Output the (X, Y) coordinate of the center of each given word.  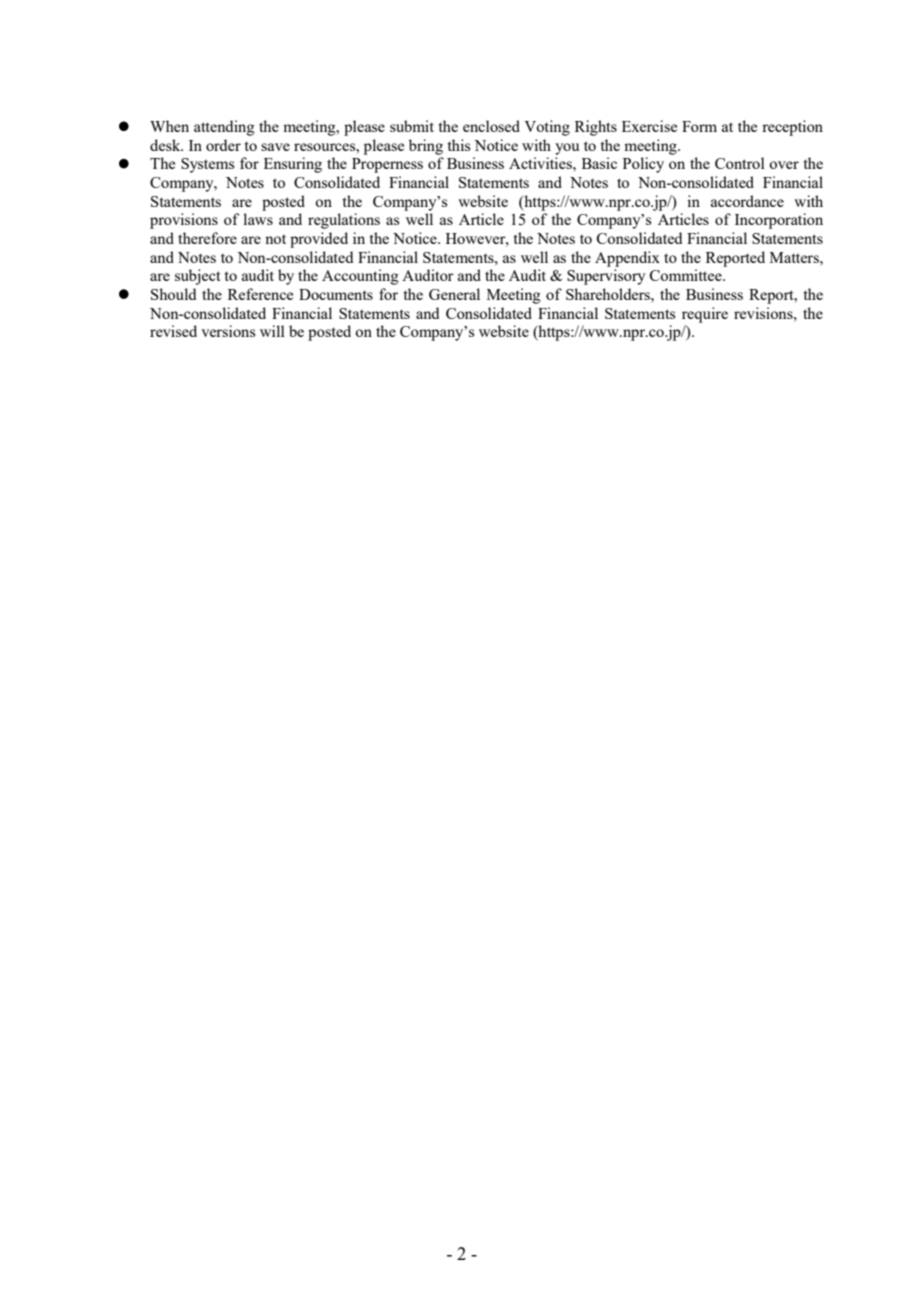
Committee (687, 275)
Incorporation (779, 221)
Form (699, 126)
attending (224, 128)
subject (198, 277)
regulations (344, 221)
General (454, 294)
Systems (207, 165)
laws (258, 219)
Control (740, 163)
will (272, 331)
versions (228, 331)
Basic (599, 163)
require (705, 315)
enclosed (491, 126)
